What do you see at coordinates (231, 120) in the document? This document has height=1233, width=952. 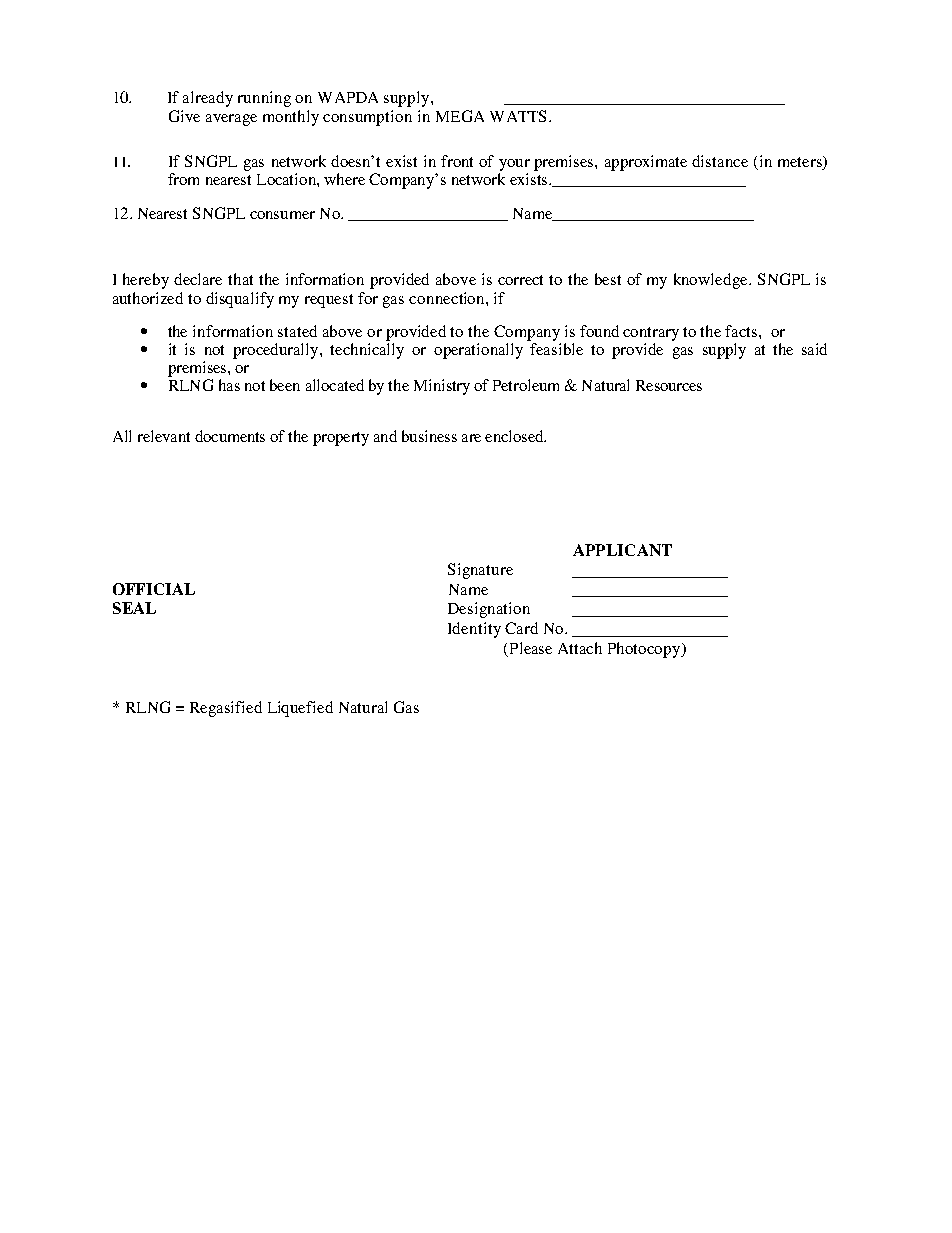 I see `average` at bounding box center [231, 120].
